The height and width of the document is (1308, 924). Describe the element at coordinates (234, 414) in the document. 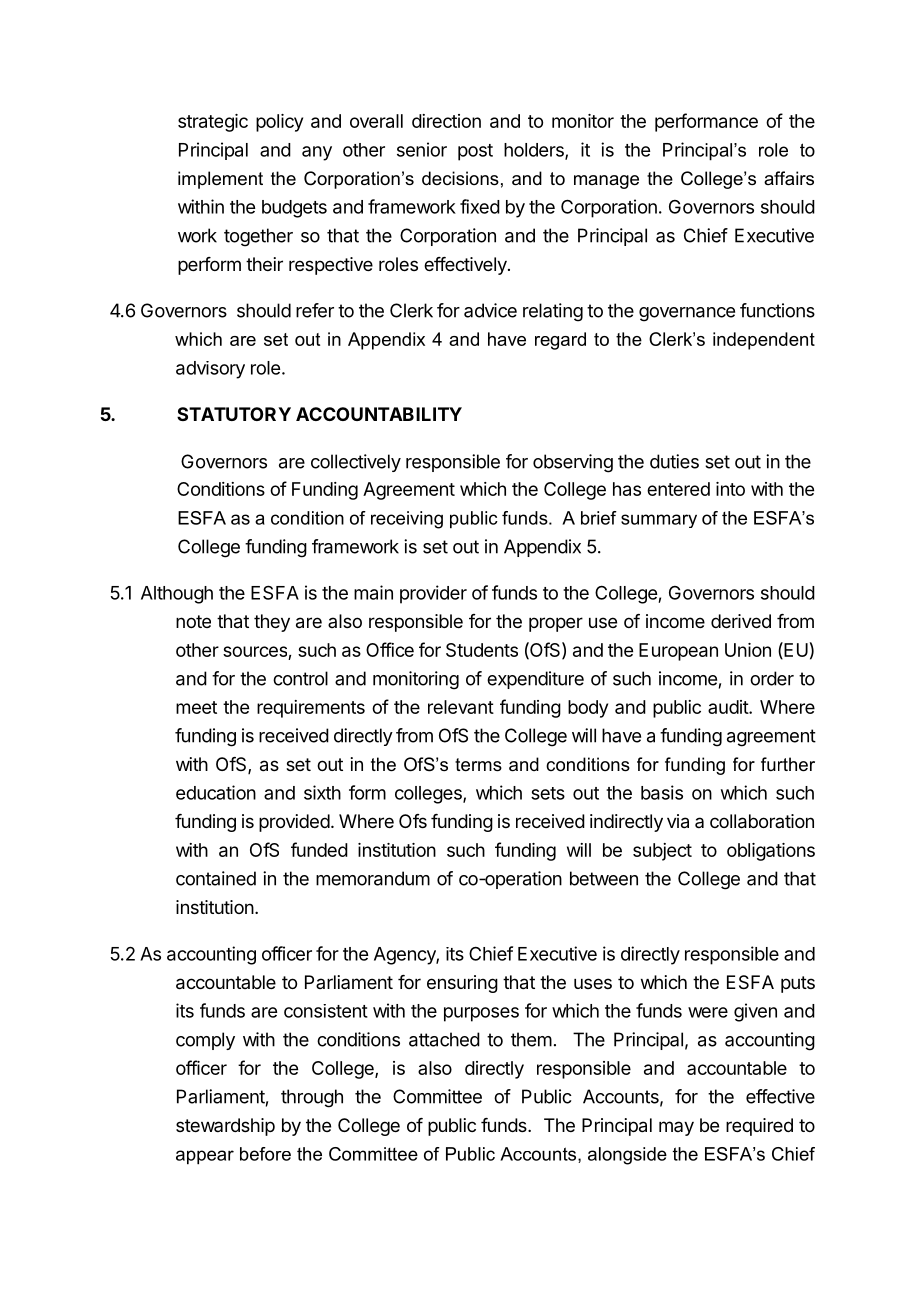

I see `STATUTORY` at that location.
